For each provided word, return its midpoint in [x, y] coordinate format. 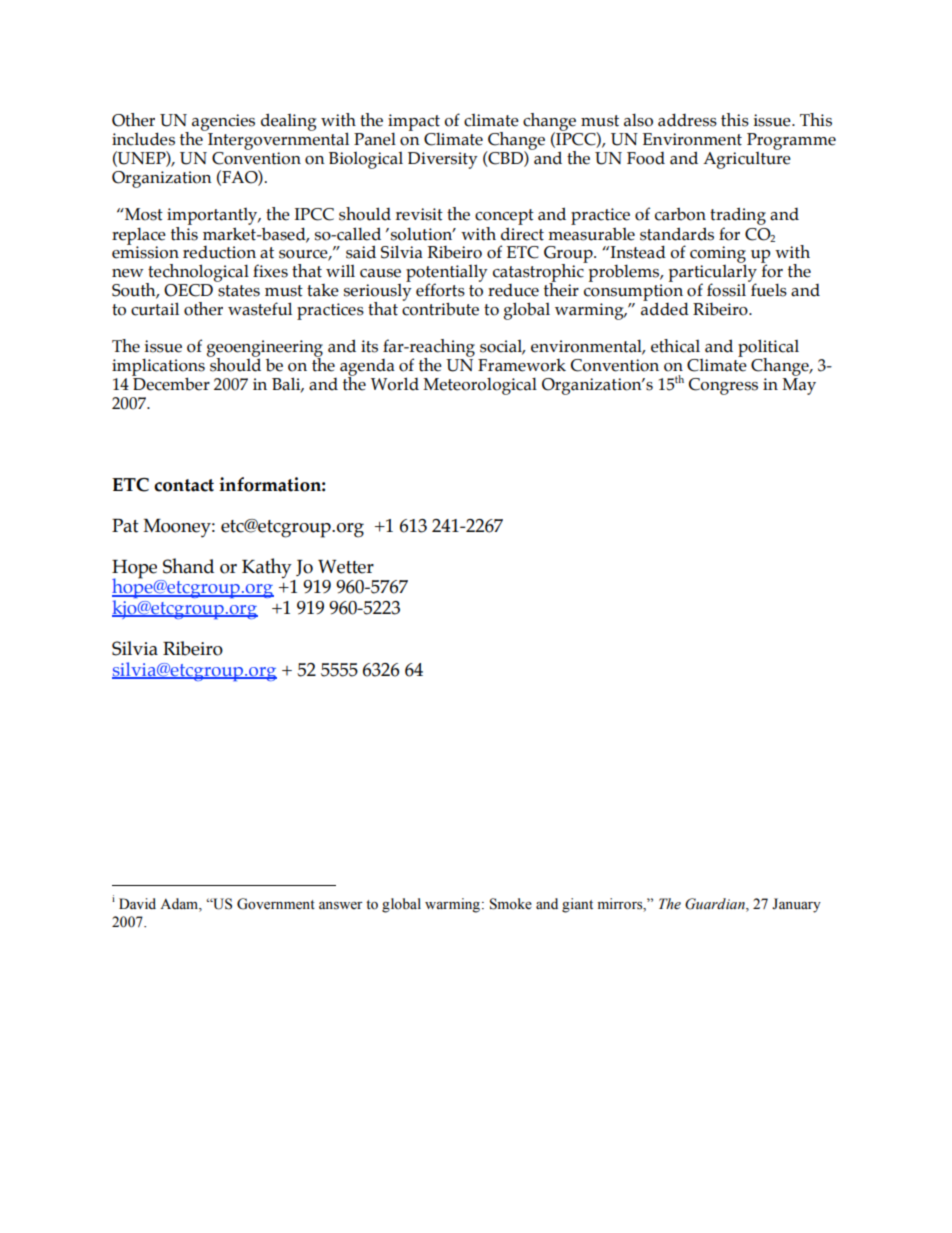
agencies [223, 122]
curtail [155, 309]
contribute [440, 308]
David [137, 904]
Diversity [443, 160]
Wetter [346, 567]
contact [184, 485]
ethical [675, 346]
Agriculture [747, 159]
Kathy [267, 568]
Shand [188, 566]
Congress [723, 386]
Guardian [716, 904]
